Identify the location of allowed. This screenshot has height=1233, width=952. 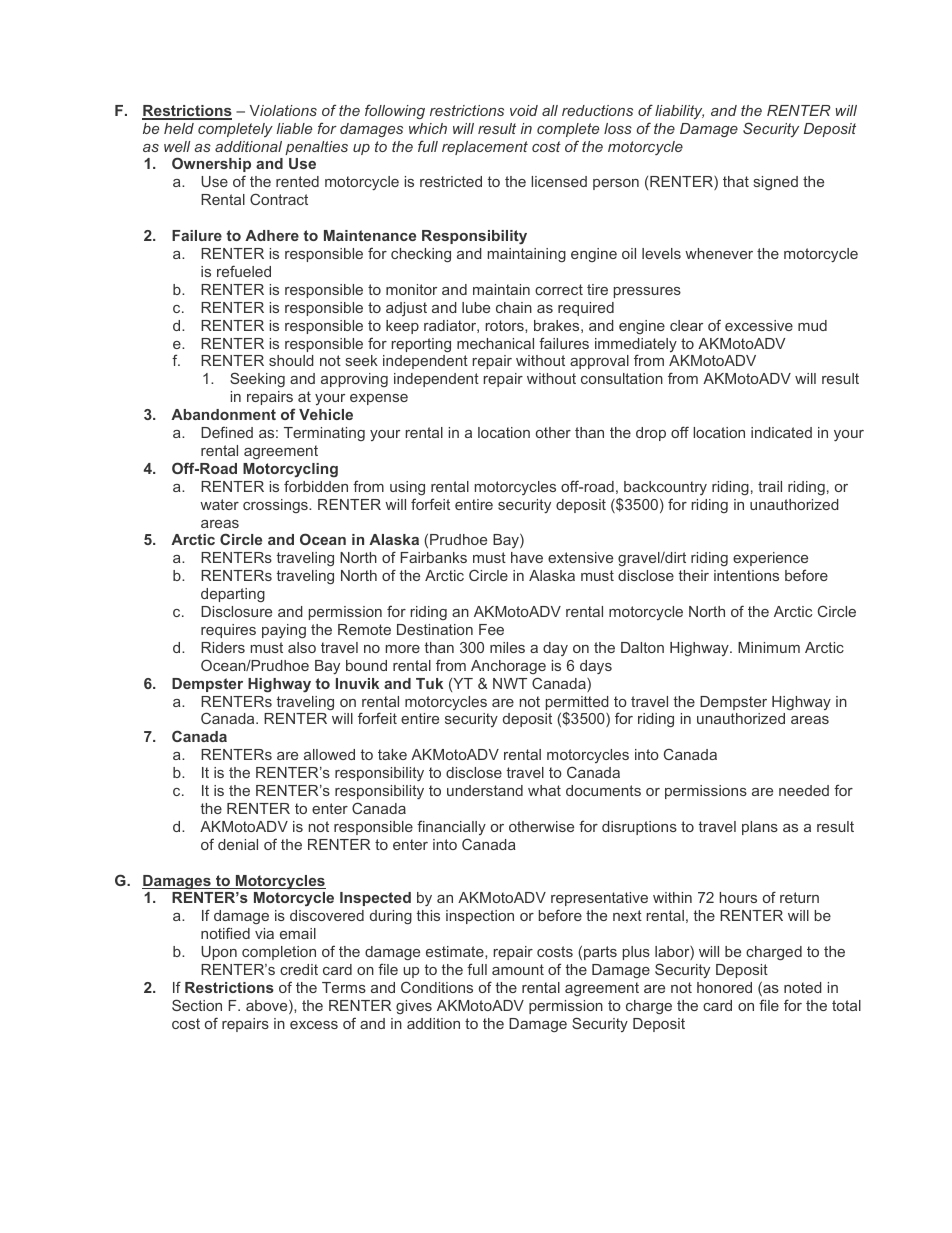
(329, 754).
